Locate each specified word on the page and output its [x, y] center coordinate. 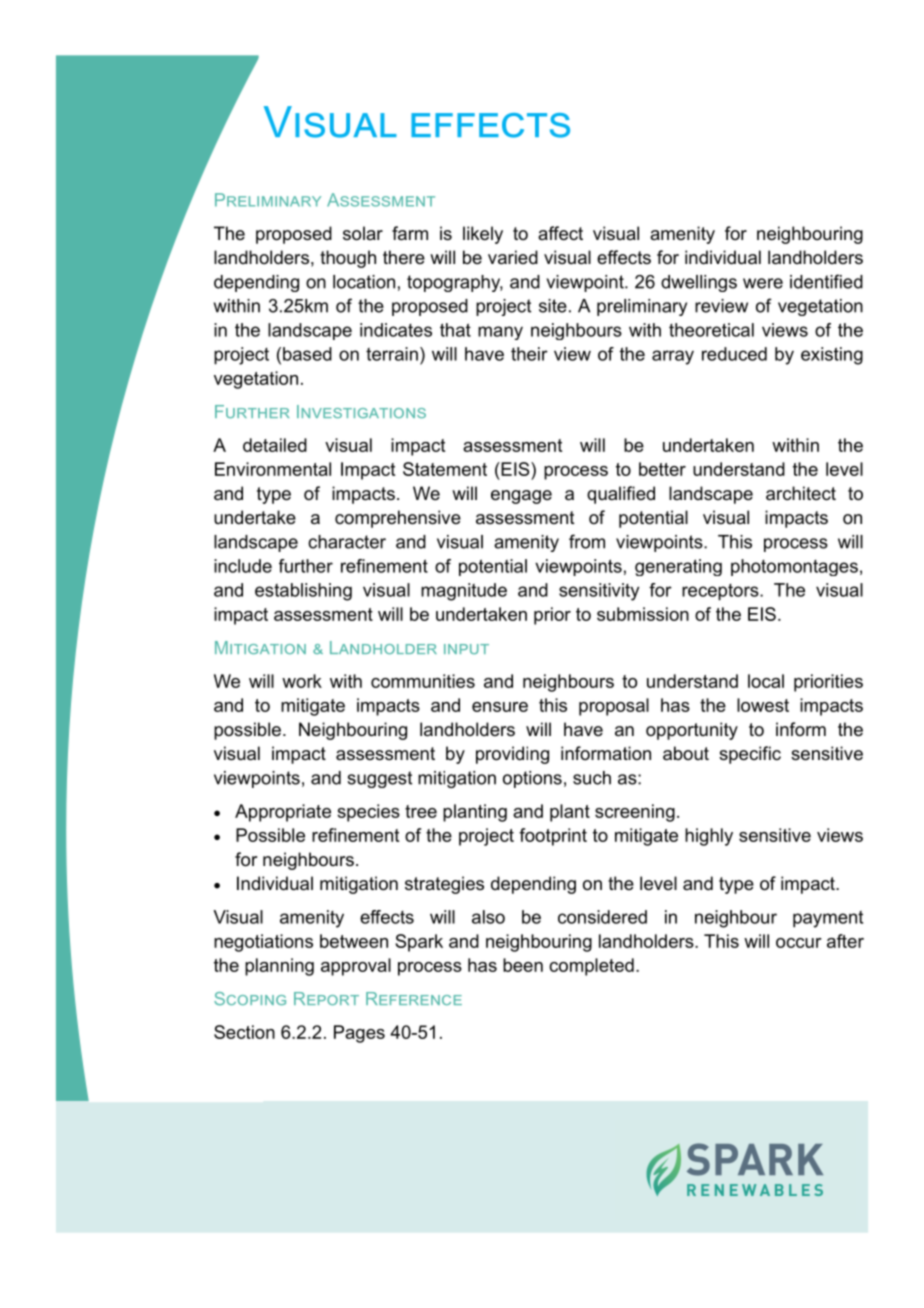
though [348, 259]
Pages [359, 1034]
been [523, 965]
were [763, 283]
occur [799, 943]
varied [513, 257]
